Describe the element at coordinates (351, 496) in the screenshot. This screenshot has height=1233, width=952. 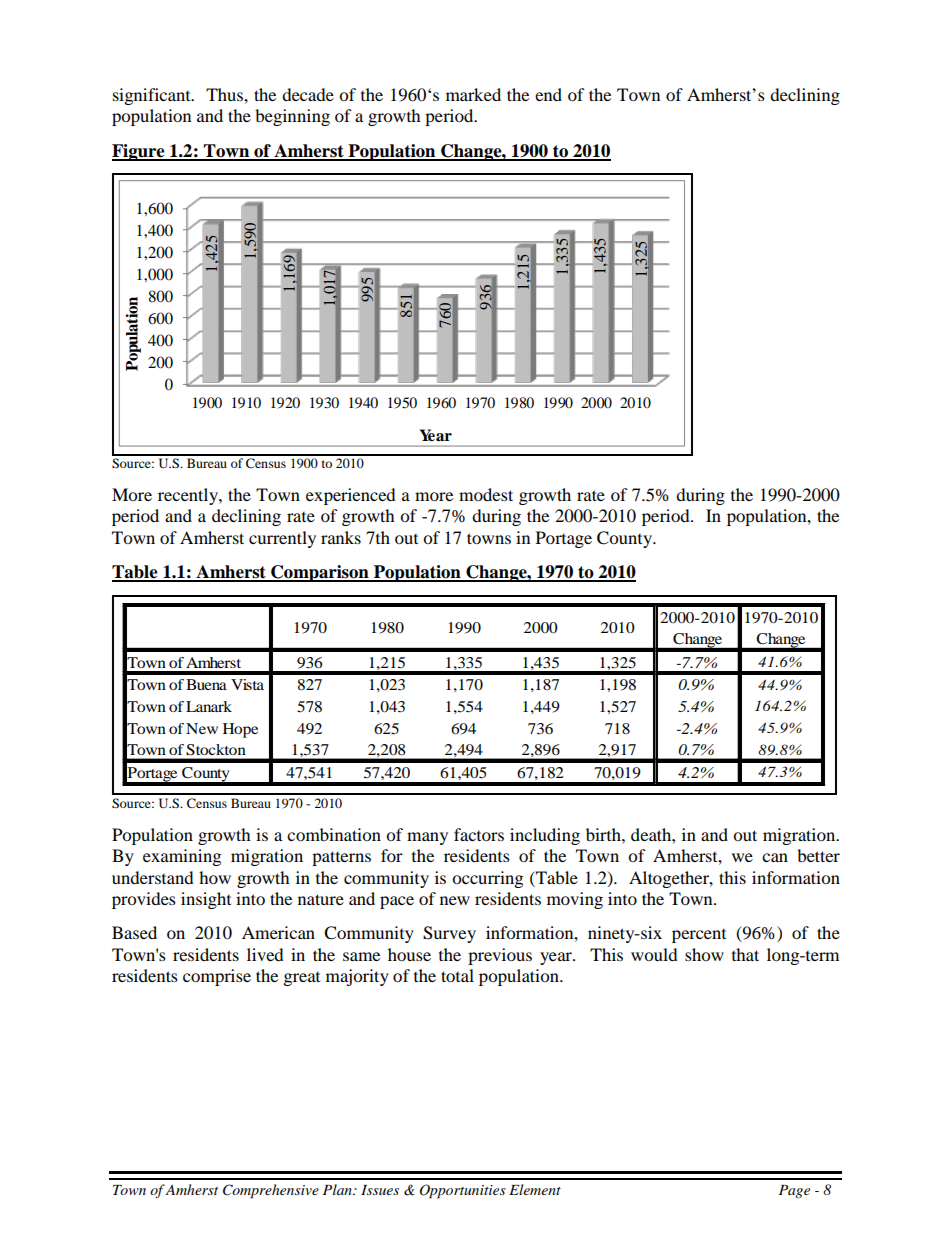
I see `experienced` at that location.
